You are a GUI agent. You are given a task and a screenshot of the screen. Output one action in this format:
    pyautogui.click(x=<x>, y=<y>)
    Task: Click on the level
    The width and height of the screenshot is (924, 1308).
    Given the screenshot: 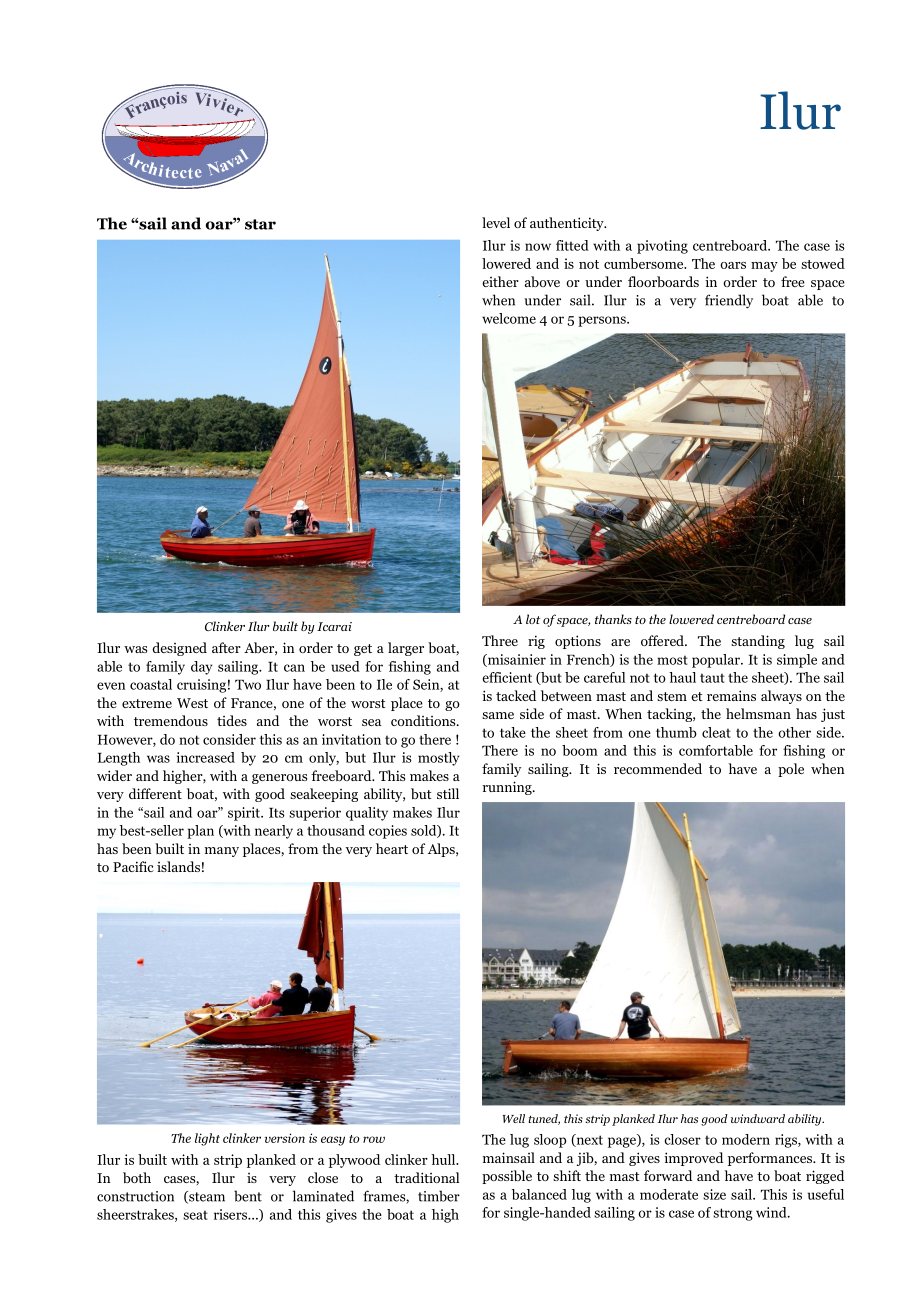 What is the action you would take?
    pyautogui.click(x=496, y=222)
